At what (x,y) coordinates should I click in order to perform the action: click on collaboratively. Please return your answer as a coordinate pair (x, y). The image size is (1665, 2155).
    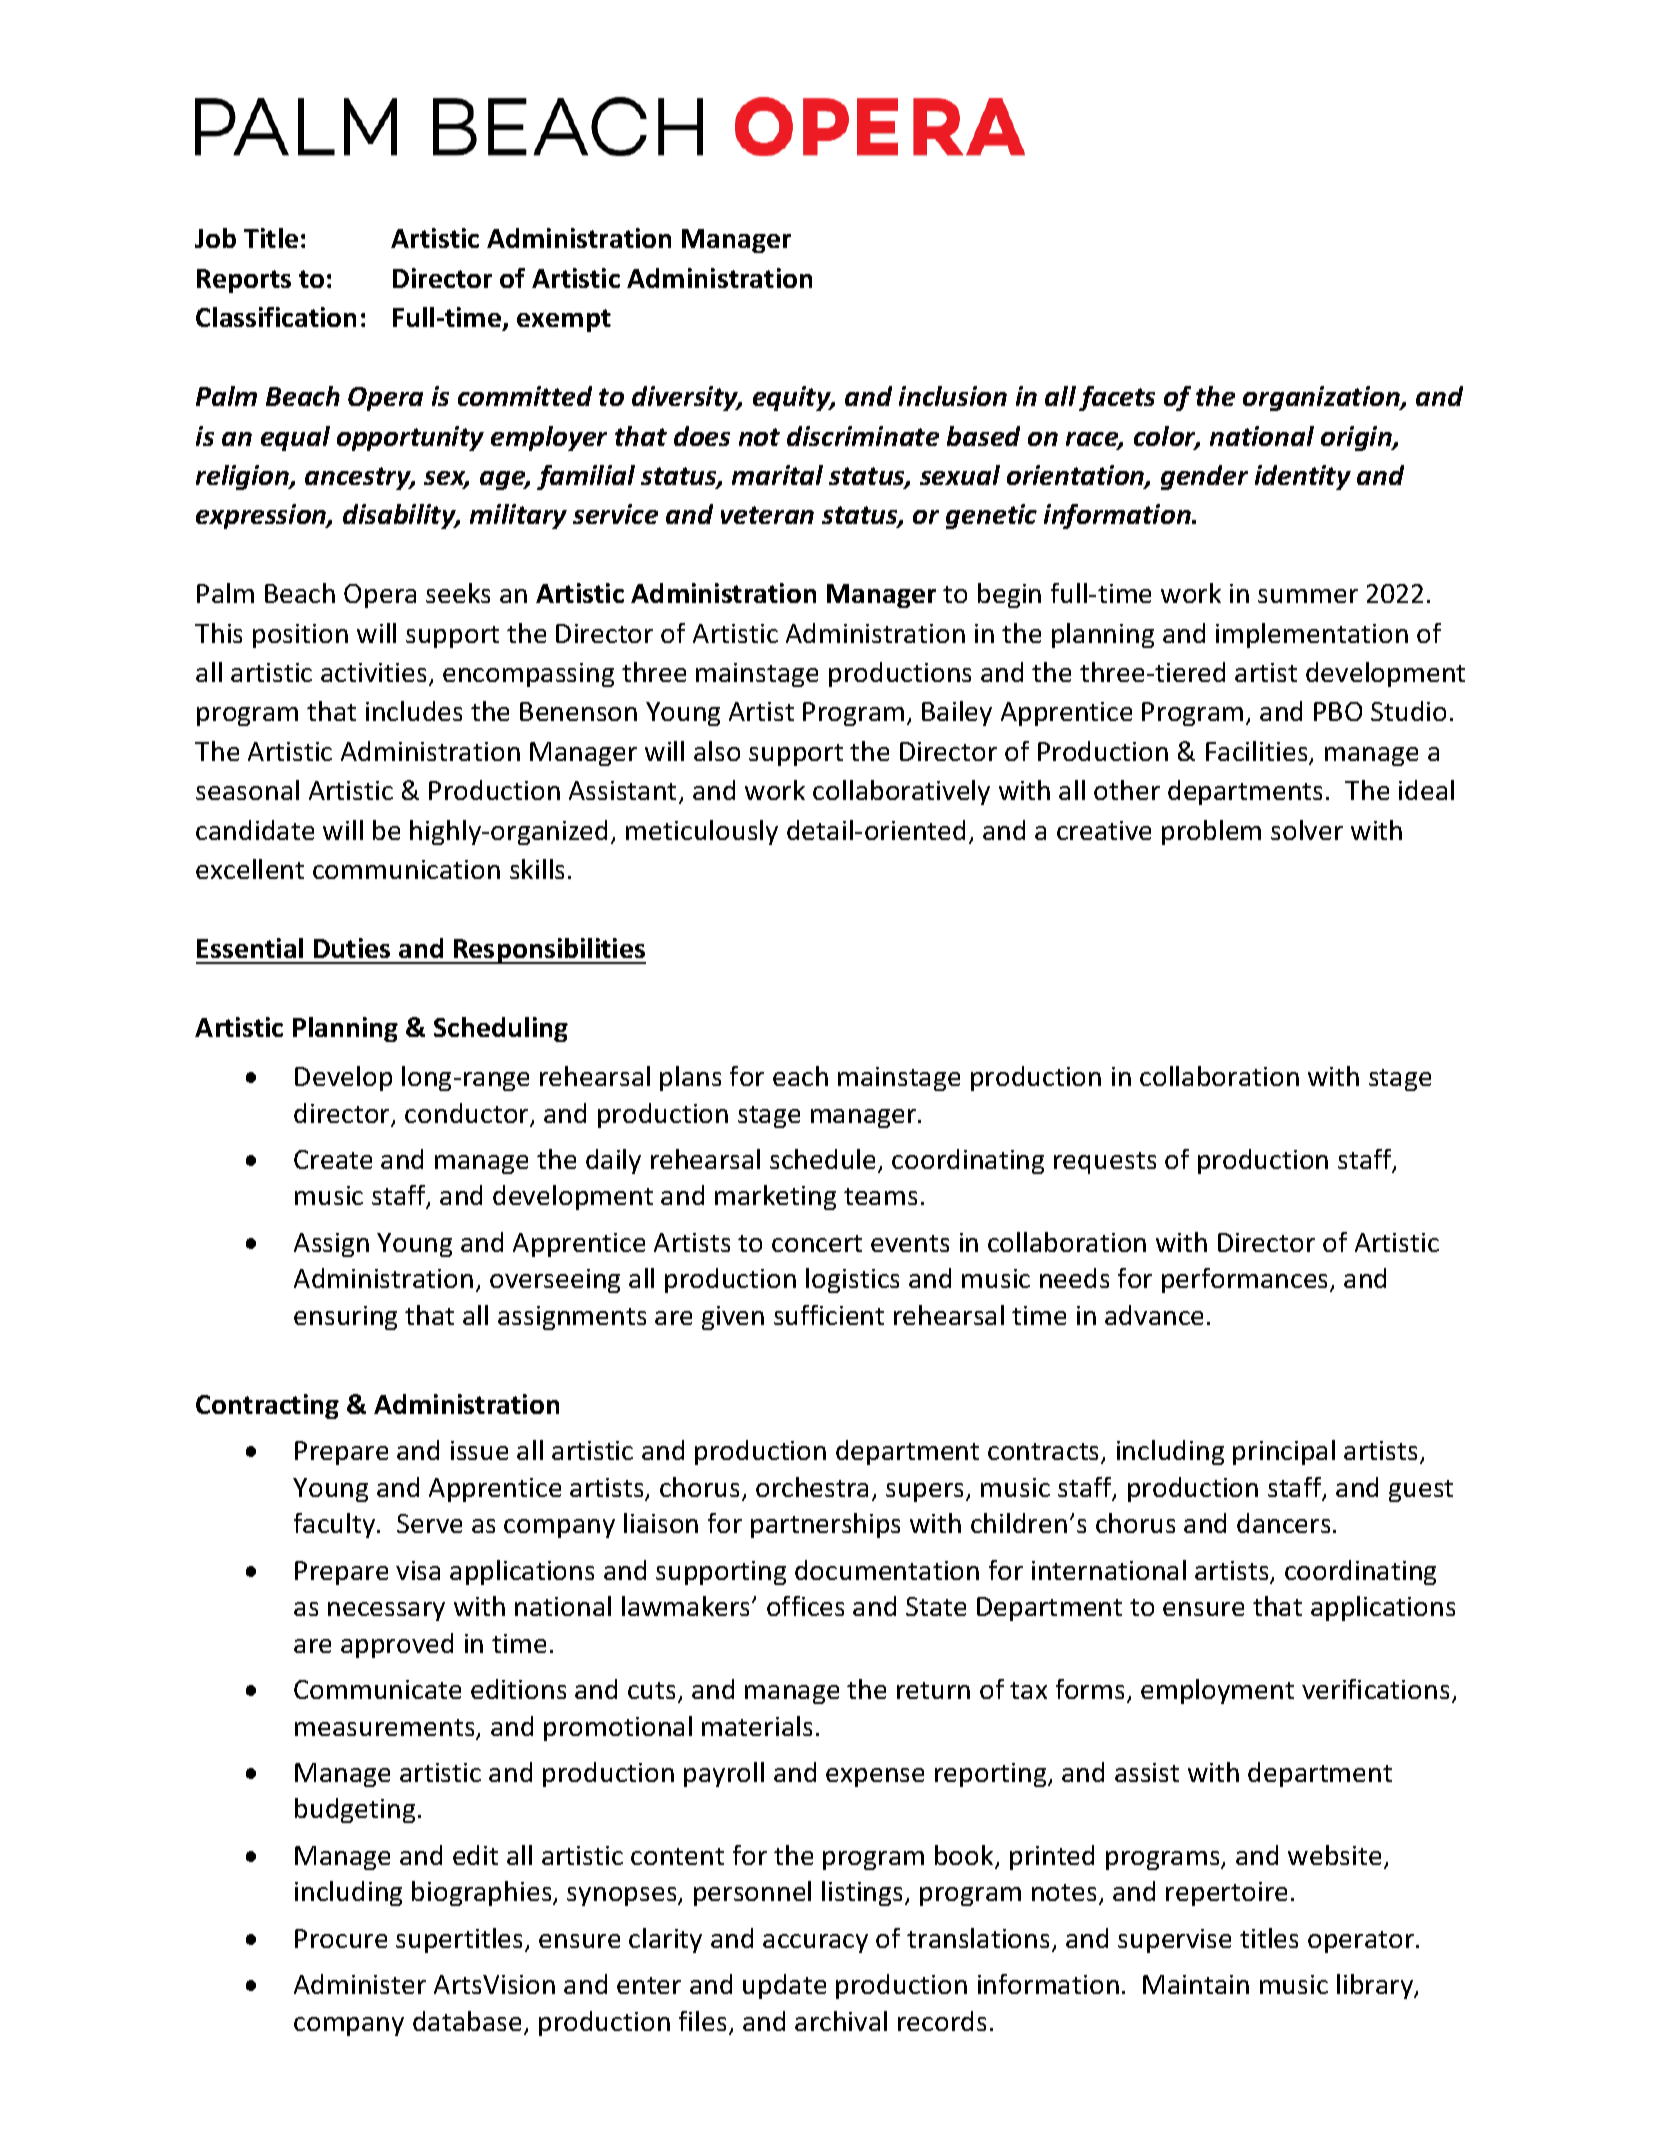
    Looking at the image, I should click on (901, 792).
